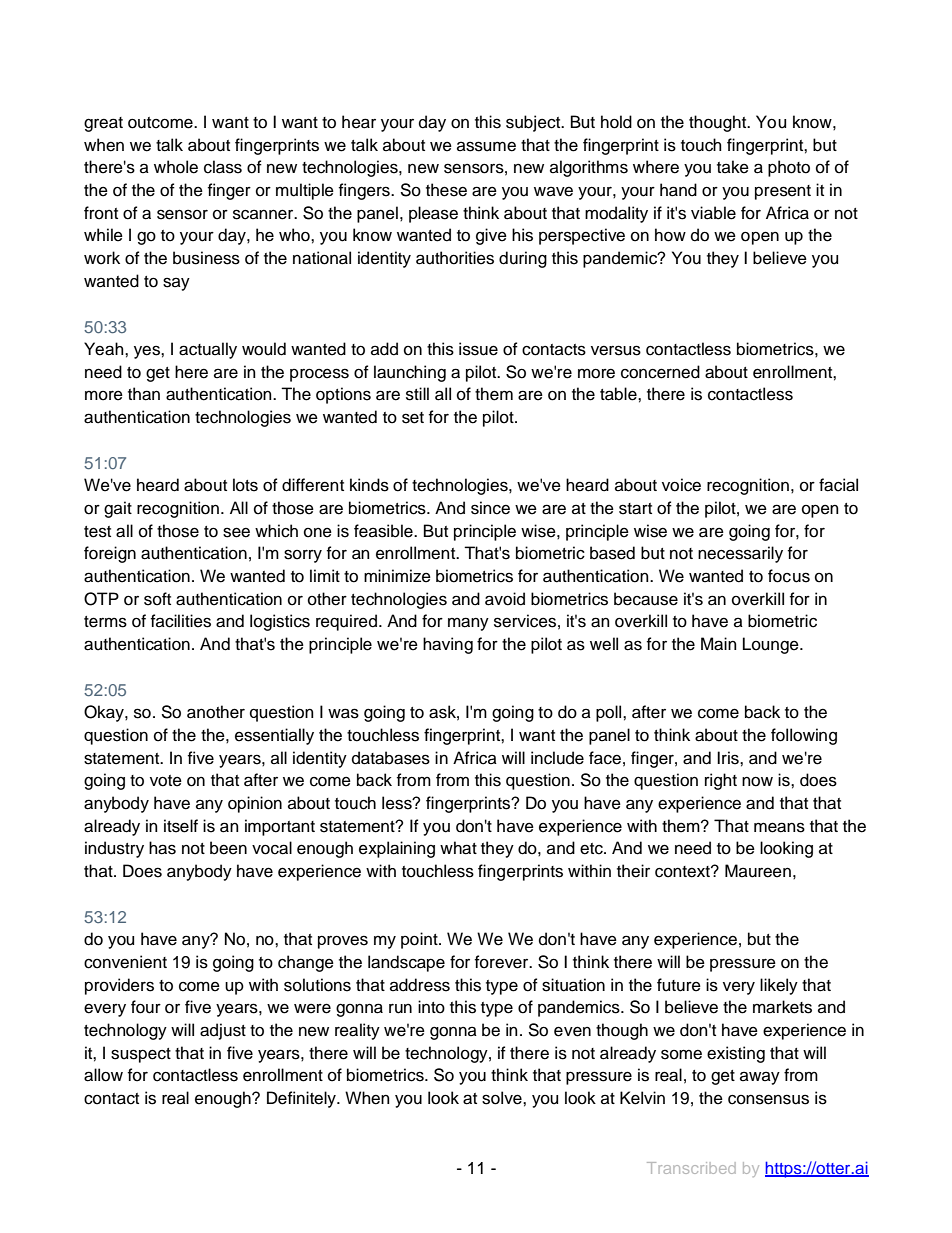 This document has width=952, height=1233. Describe the element at coordinates (162, 848) in the document. I see `has` at that location.
